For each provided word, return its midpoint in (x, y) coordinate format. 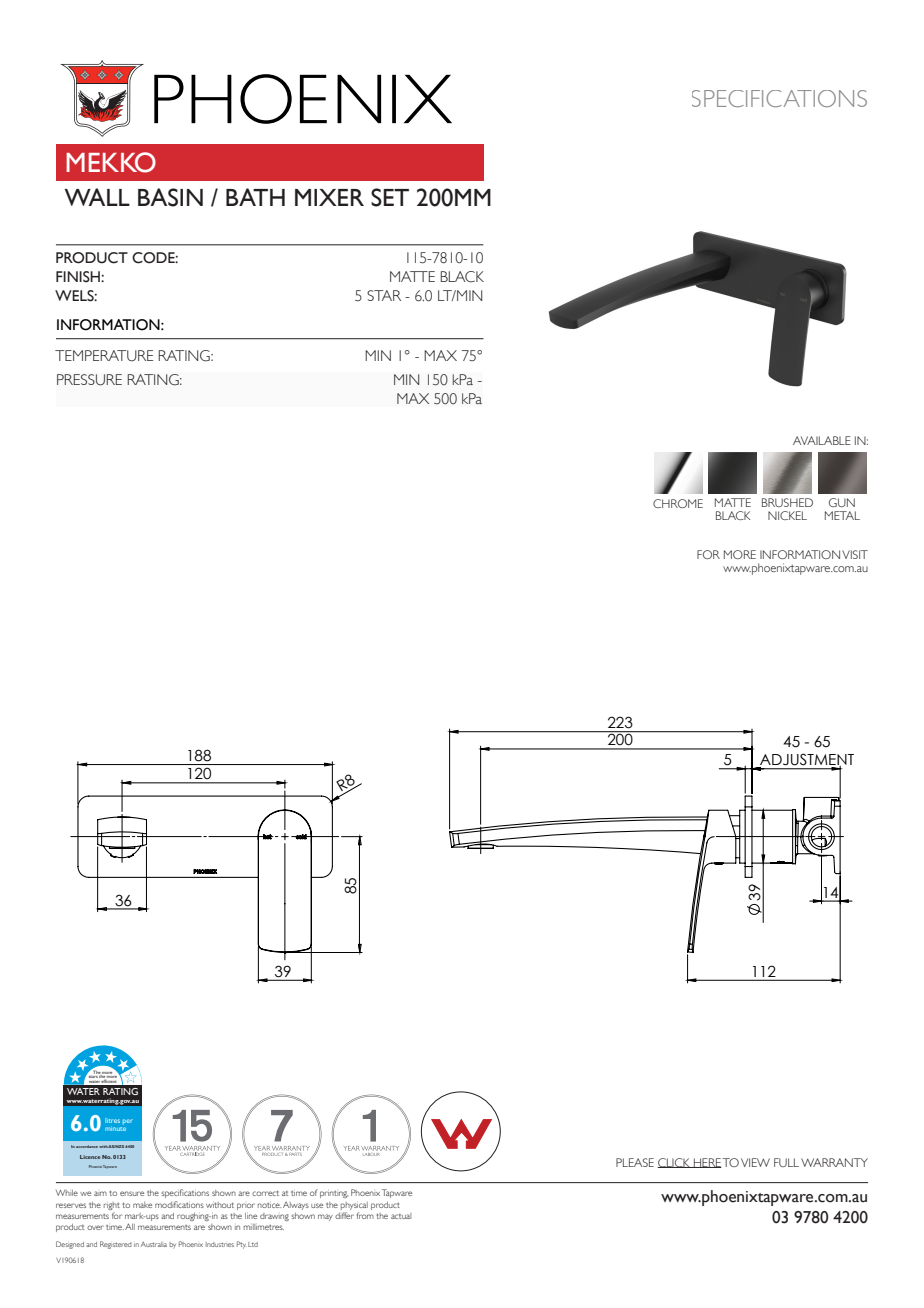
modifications (179, 1204)
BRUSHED (787, 502)
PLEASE (635, 1162)
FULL (786, 1162)
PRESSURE (89, 380)
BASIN (170, 197)
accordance (87, 1146)
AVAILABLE (822, 440)
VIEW (755, 1162)
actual (401, 1216)
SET (390, 197)
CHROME (678, 503)
